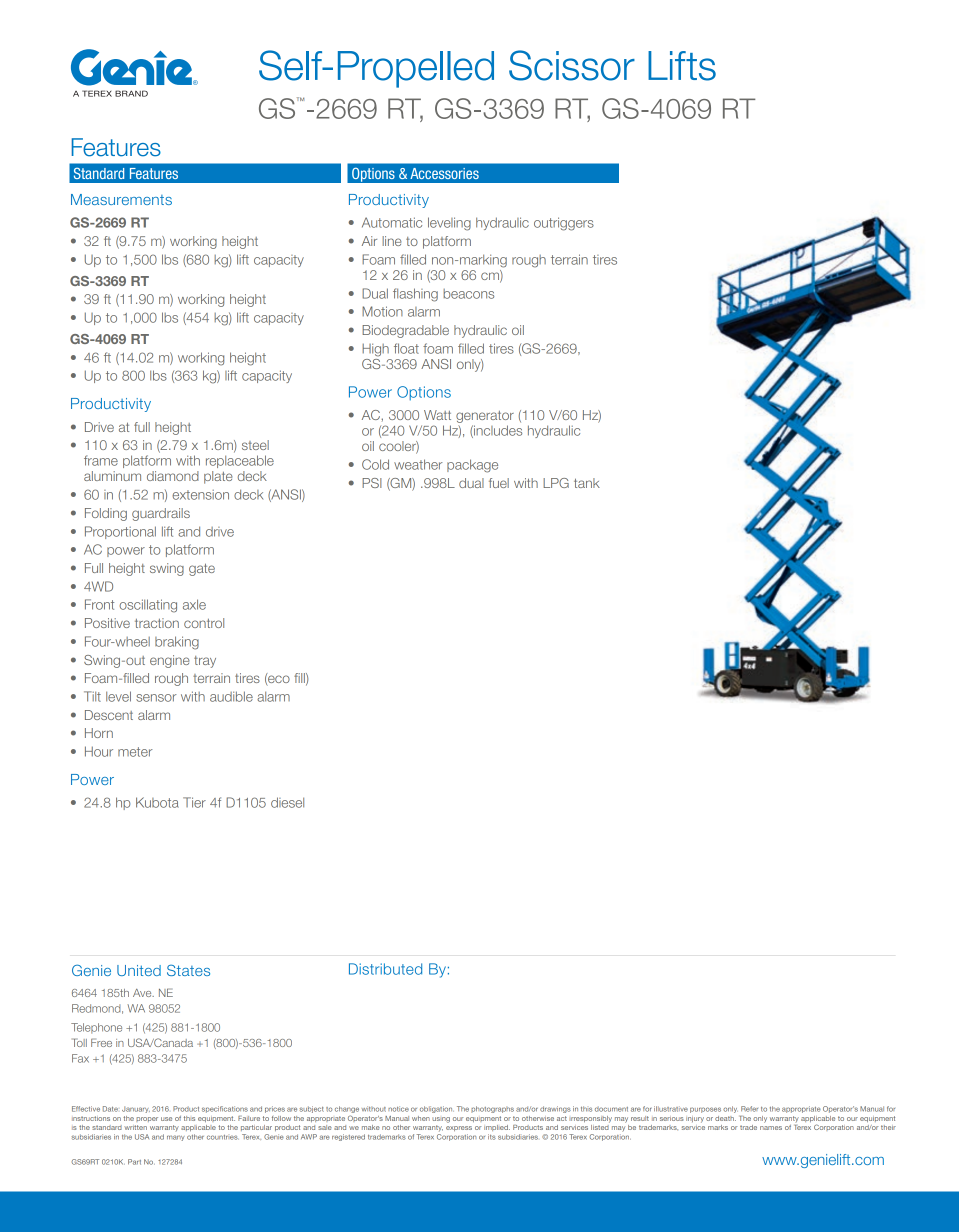 The image size is (959, 1232). I want to click on fuel, so click(499, 483).
